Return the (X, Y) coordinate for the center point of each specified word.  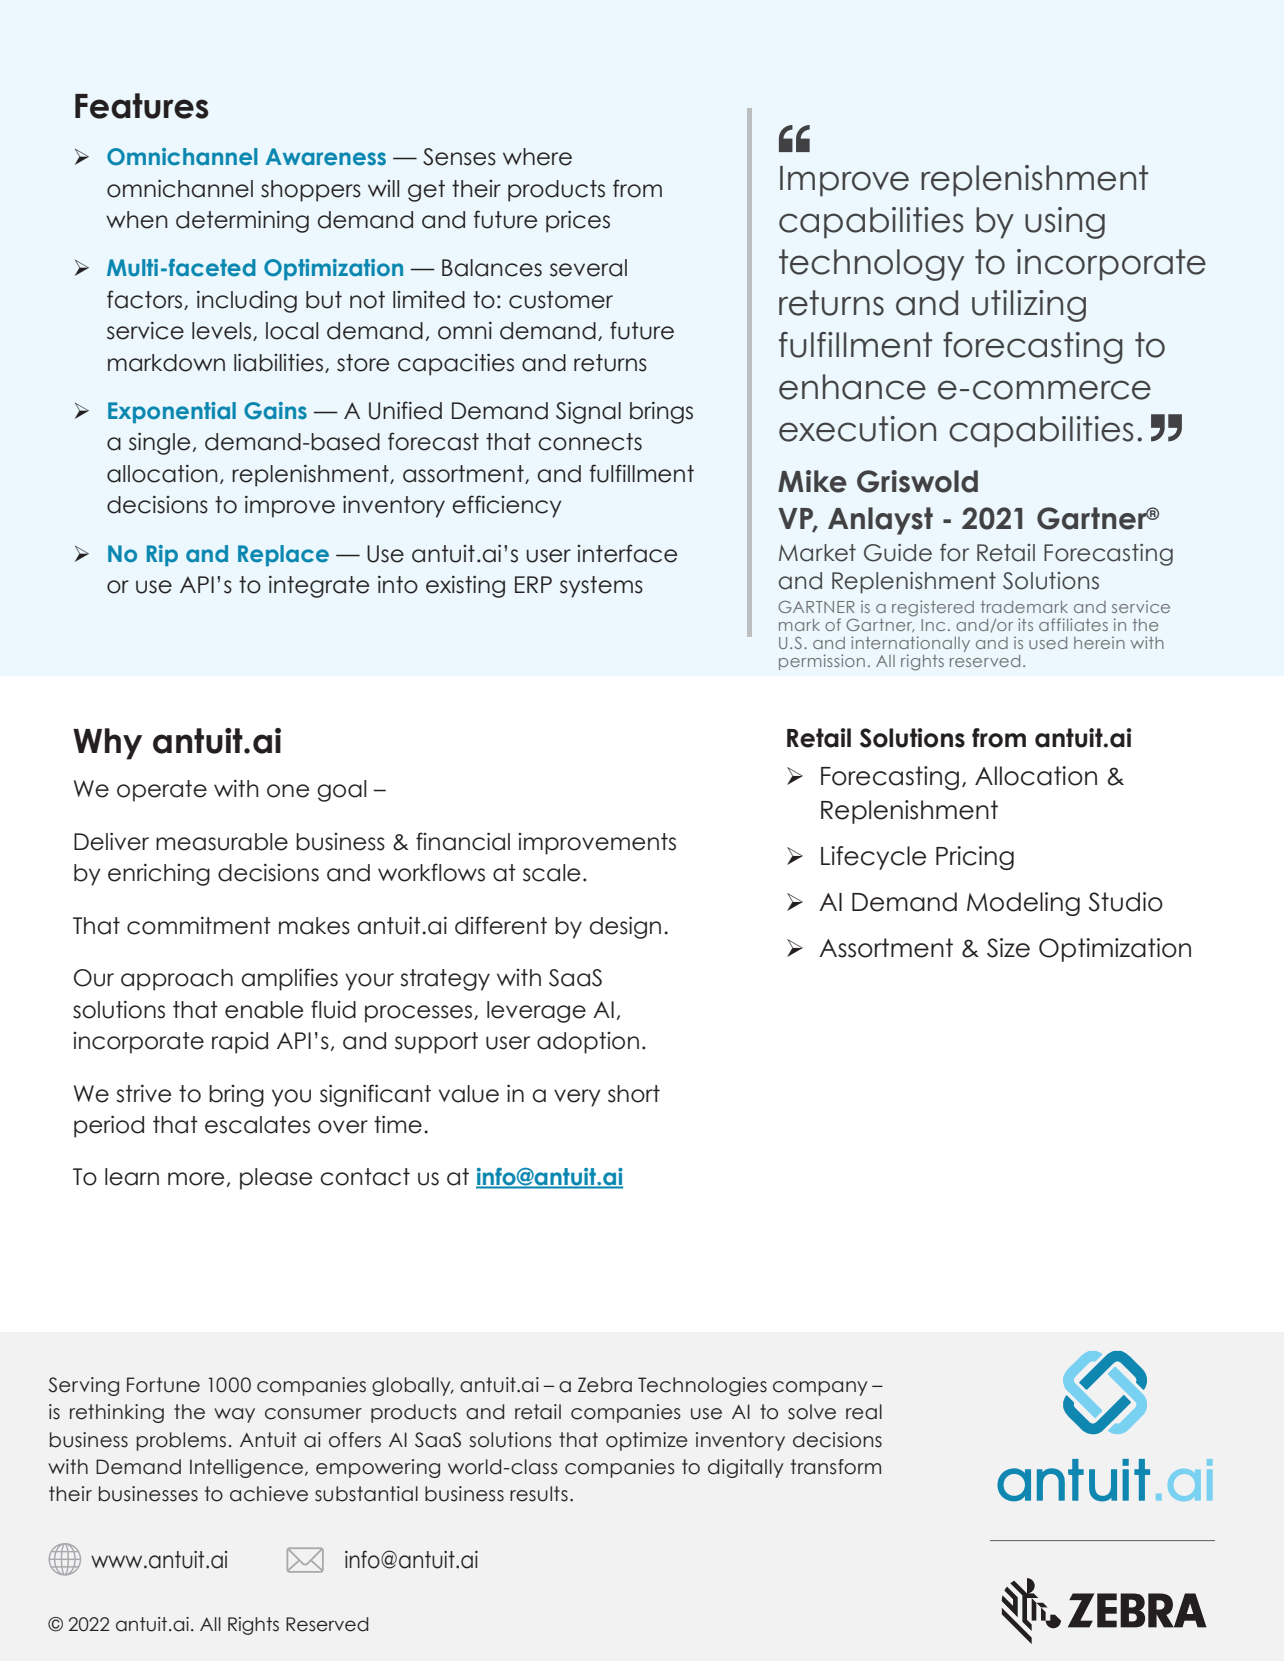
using (1065, 223)
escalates (257, 1125)
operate (162, 791)
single (159, 443)
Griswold (917, 481)
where (537, 157)
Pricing (975, 858)
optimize (647, 1441)
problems (181, 1441)
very (577, 1098)
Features (142, 106)
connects (590, 442)
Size (1008, 948)
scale (551, 873)
